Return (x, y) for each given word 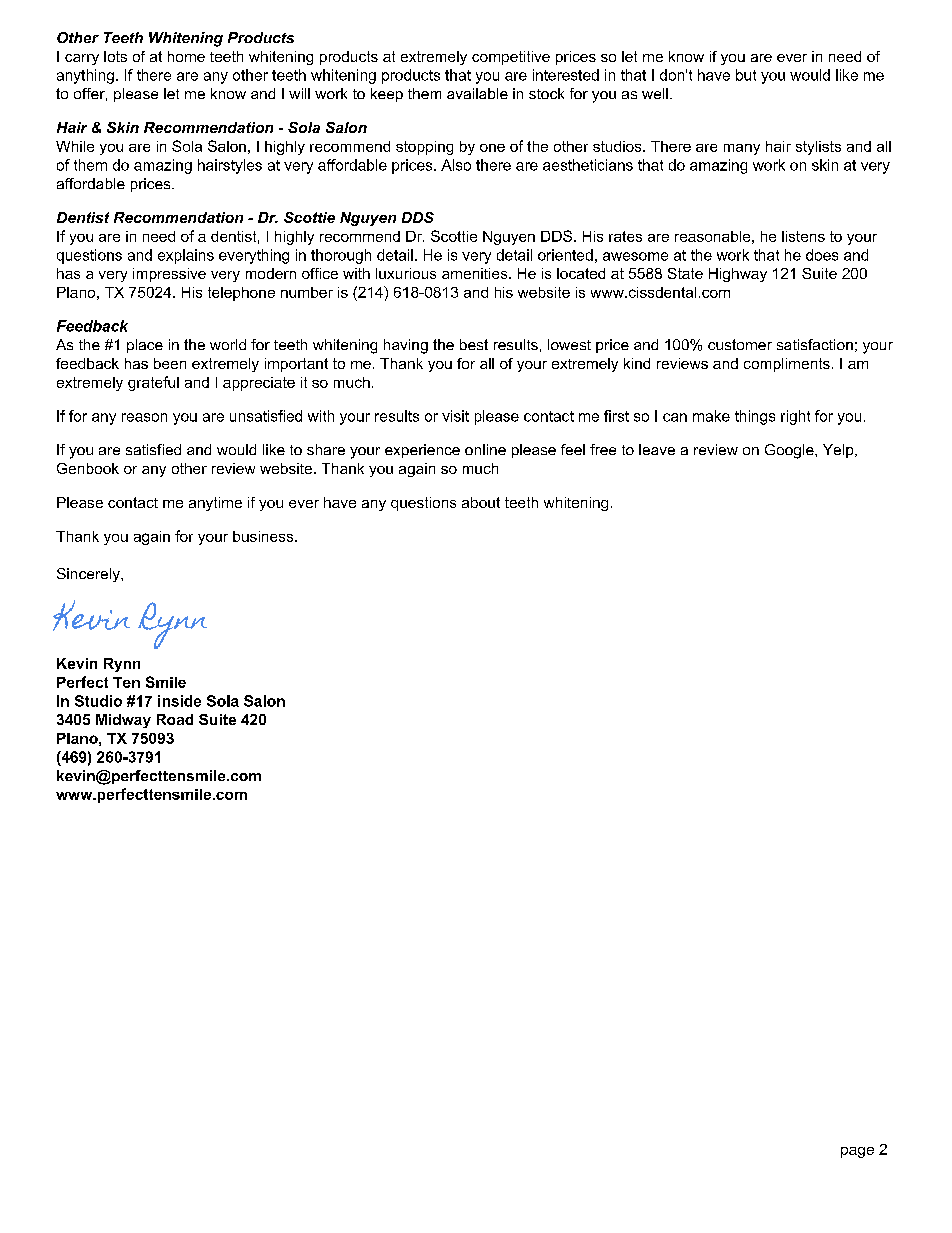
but (746, 75)
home (186, 56)
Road (175, 719)
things (755, 417)
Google (790, 451)
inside (179, 701)
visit (455, 416)
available (477, 93)
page (857, 1152)
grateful (153, 383)
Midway (123, 721)
